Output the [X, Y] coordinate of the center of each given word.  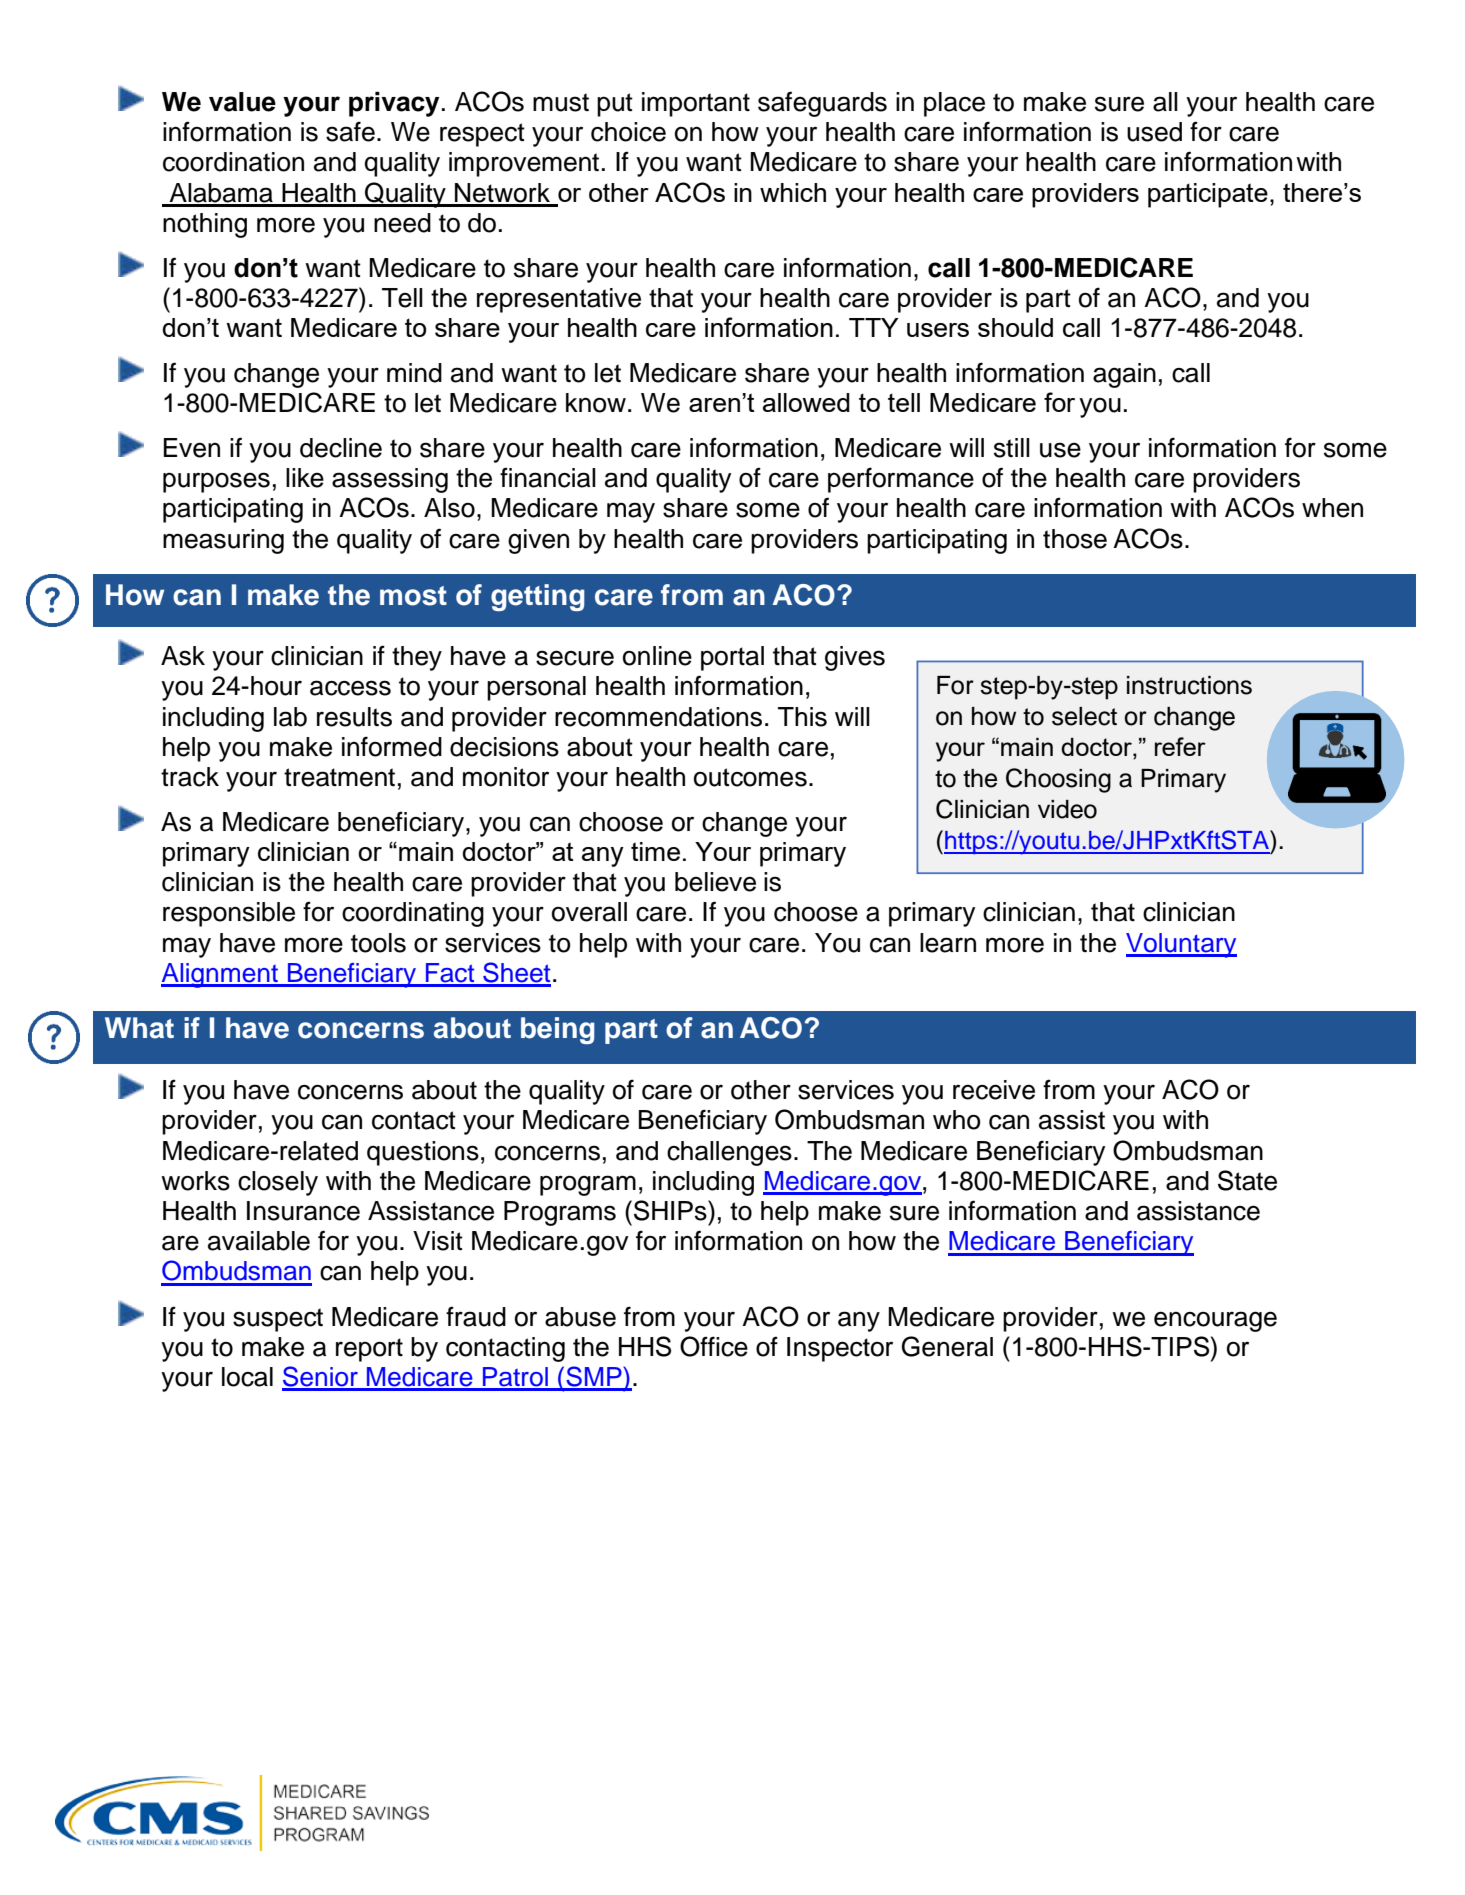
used [1154, 132]
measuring [223, 541]
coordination [233, 162]
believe [715, 882]
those [1075, 539]
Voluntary [1181, 945]
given [538, 541]
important [696, 104]
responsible [229, 914]
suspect [278, 1320]
